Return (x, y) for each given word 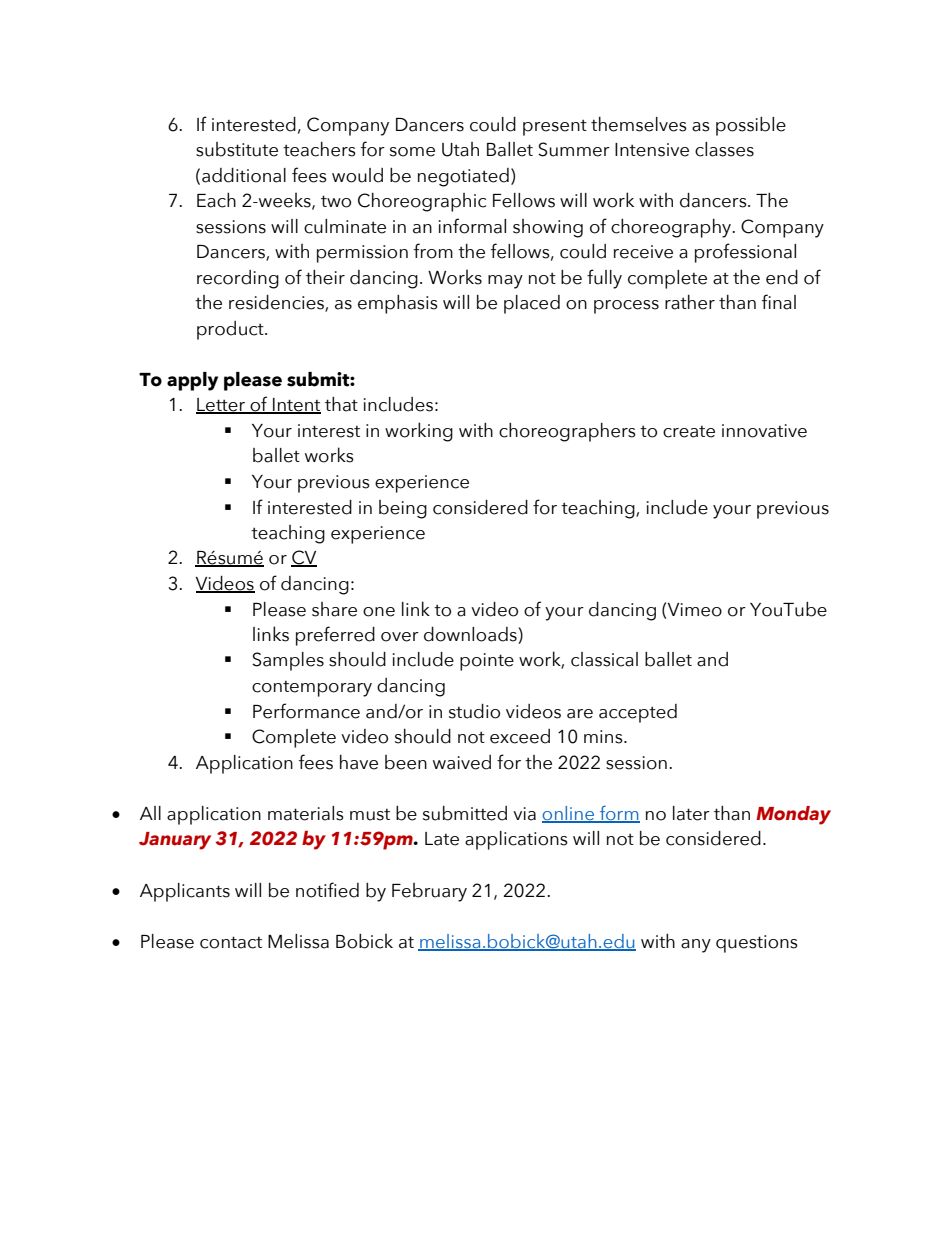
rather (690, 302)
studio (474, 711)
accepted (638, 713)
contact (231, 942)
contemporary (312, 689)
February (429, 892)
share (334, 609)
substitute (237, 149)
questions (757, 944)
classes (724, 149)
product (231, 330)
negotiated (463, 177)
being (403, 509)
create (689, 432)
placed (532, 304)
